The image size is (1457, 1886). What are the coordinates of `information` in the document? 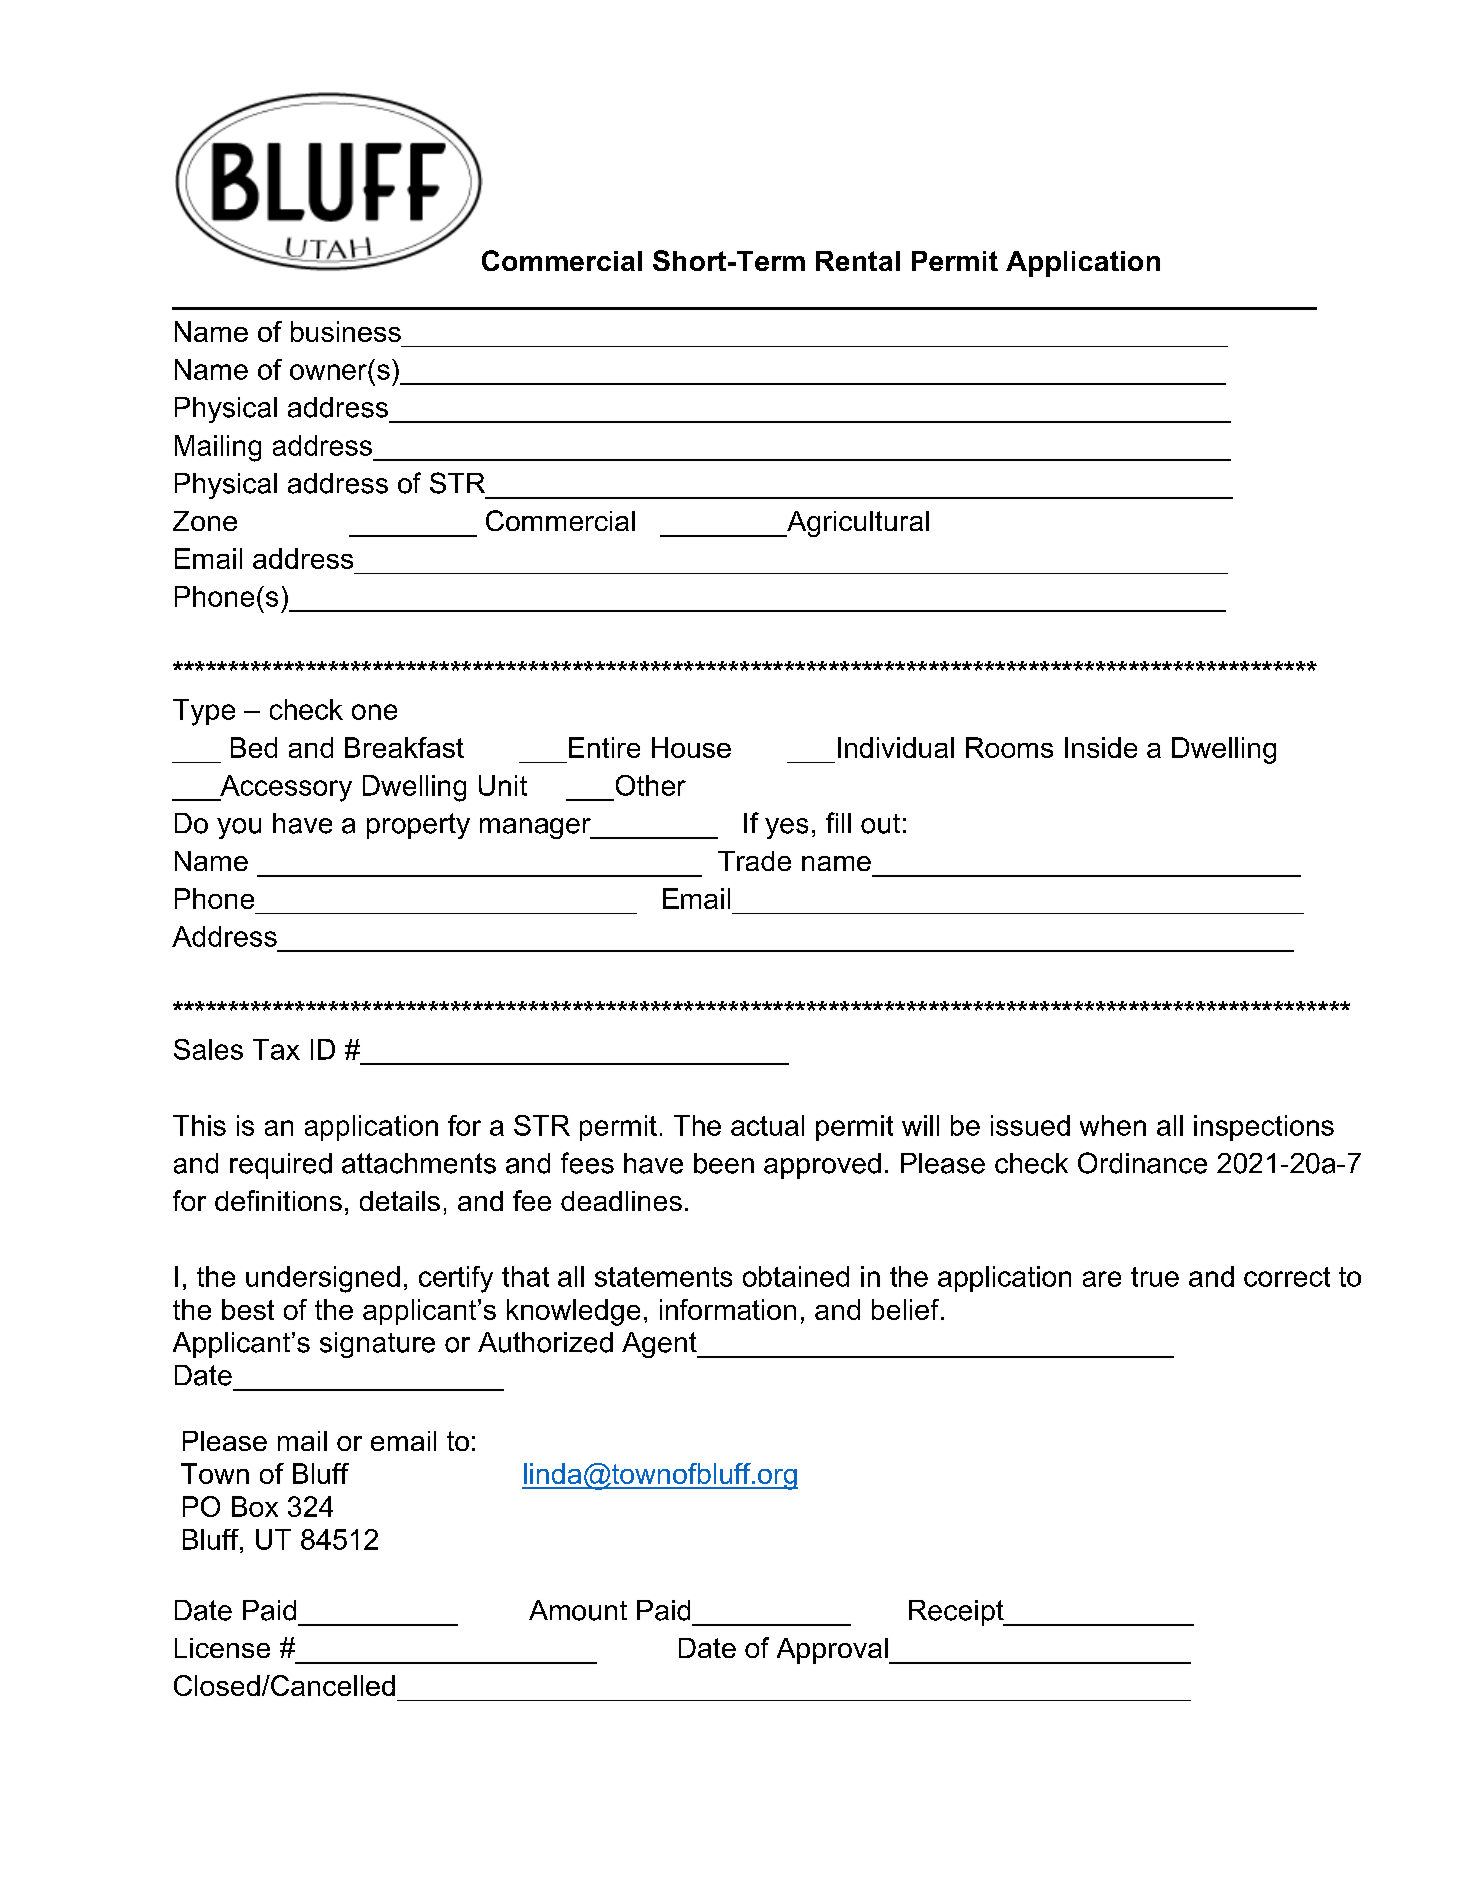 It's located at (728, 1309).
